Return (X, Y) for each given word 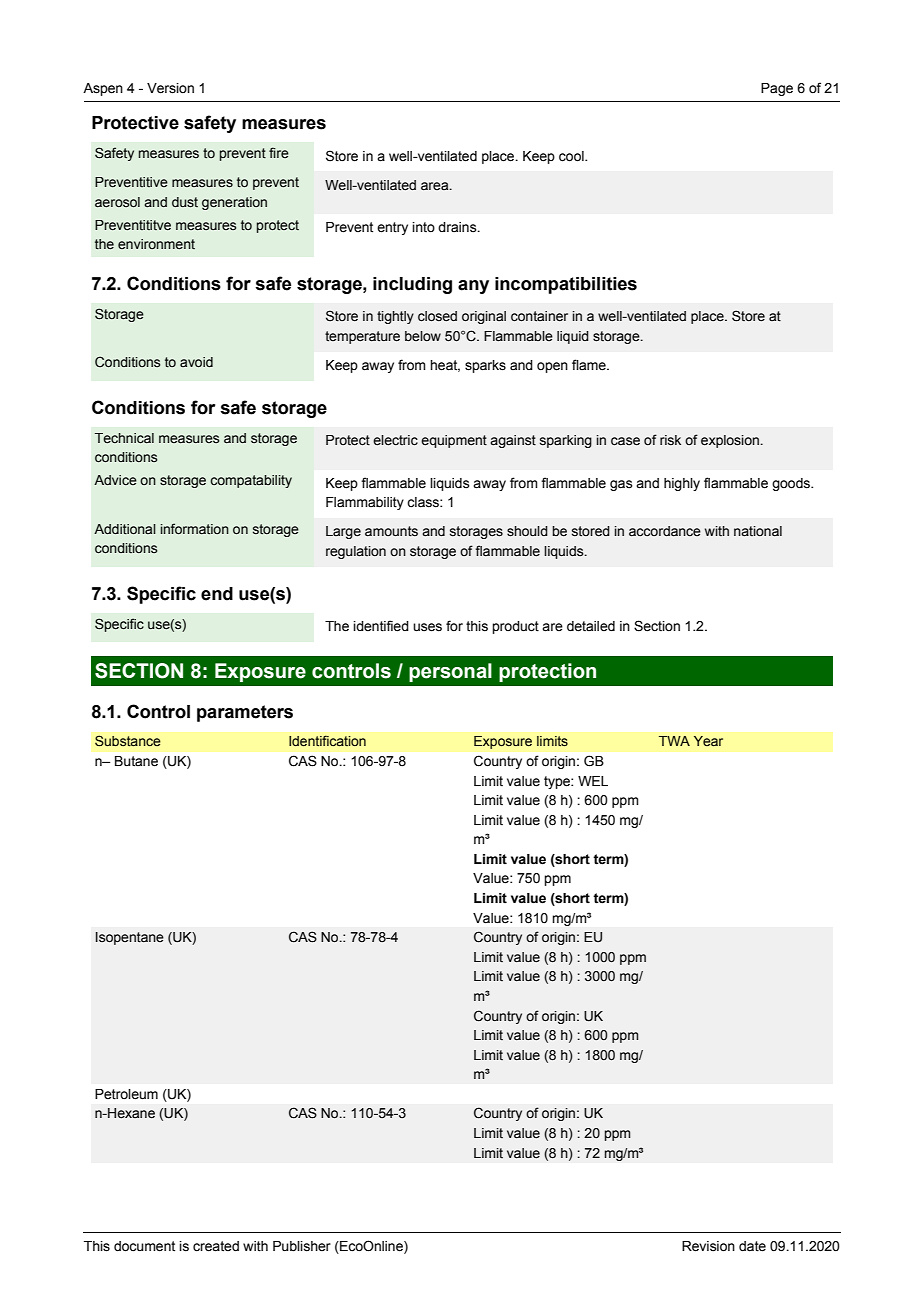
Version (170, 88)
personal (450, 672)
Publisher (302, 1246)
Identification (327, 740)
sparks (485, 366)
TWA (674, 741)
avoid (196, 362)
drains (458, 227)
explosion (730, 441)
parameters (245, 713)
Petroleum (126, 1094)
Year (708, 741)
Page (777, 89)
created (216, 1246)
